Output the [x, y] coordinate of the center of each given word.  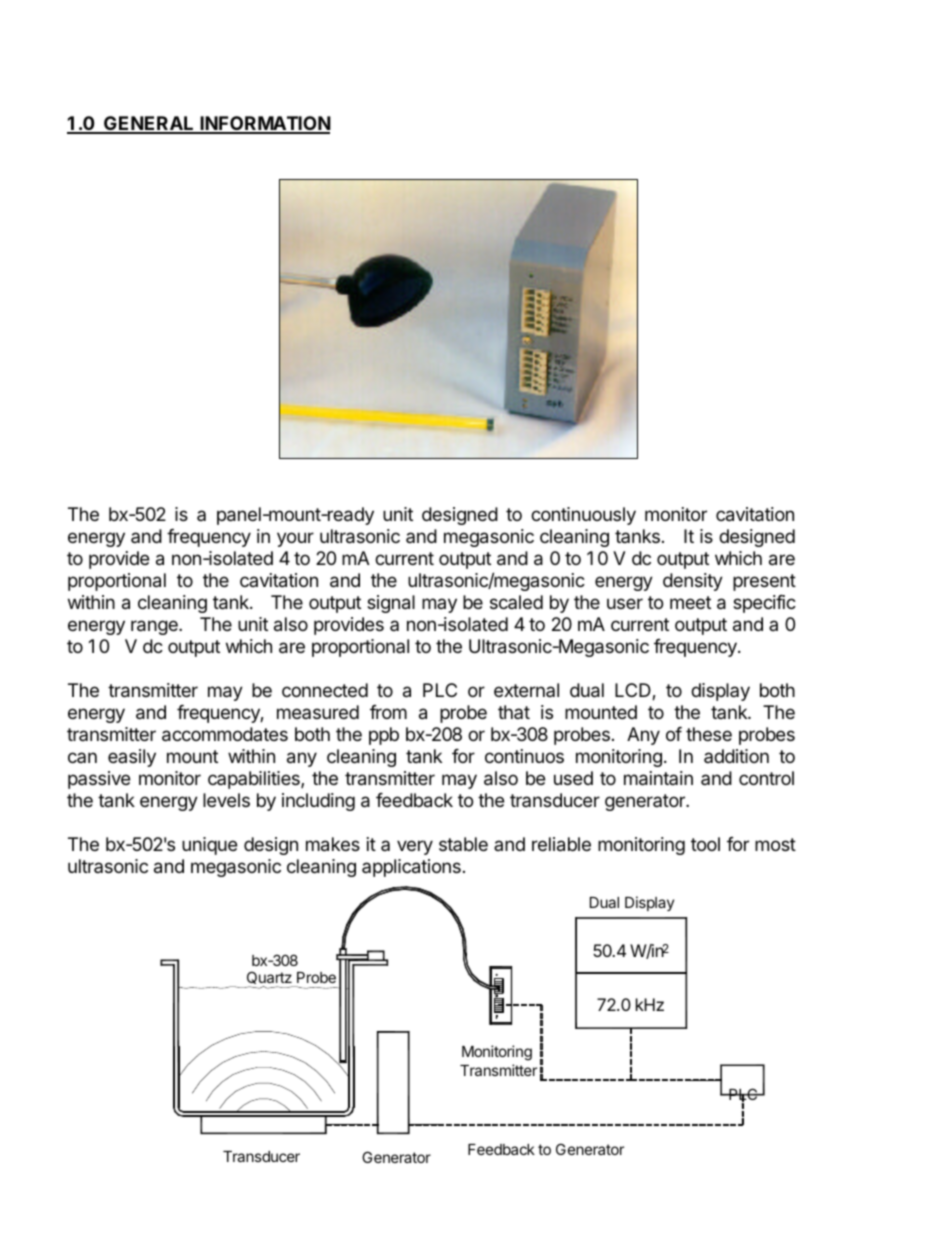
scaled [516, 602]
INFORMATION [264, 124]
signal [391, 604]
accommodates [225, 734]
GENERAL [149, 124]
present [764, 582]
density [693, 582]
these [709, 734]
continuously [583, 516]
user [625, 603]
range [155, 627]
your [295, 539]
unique [209, 846]
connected [325, 690]
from [388, 712]
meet [690, 602]
